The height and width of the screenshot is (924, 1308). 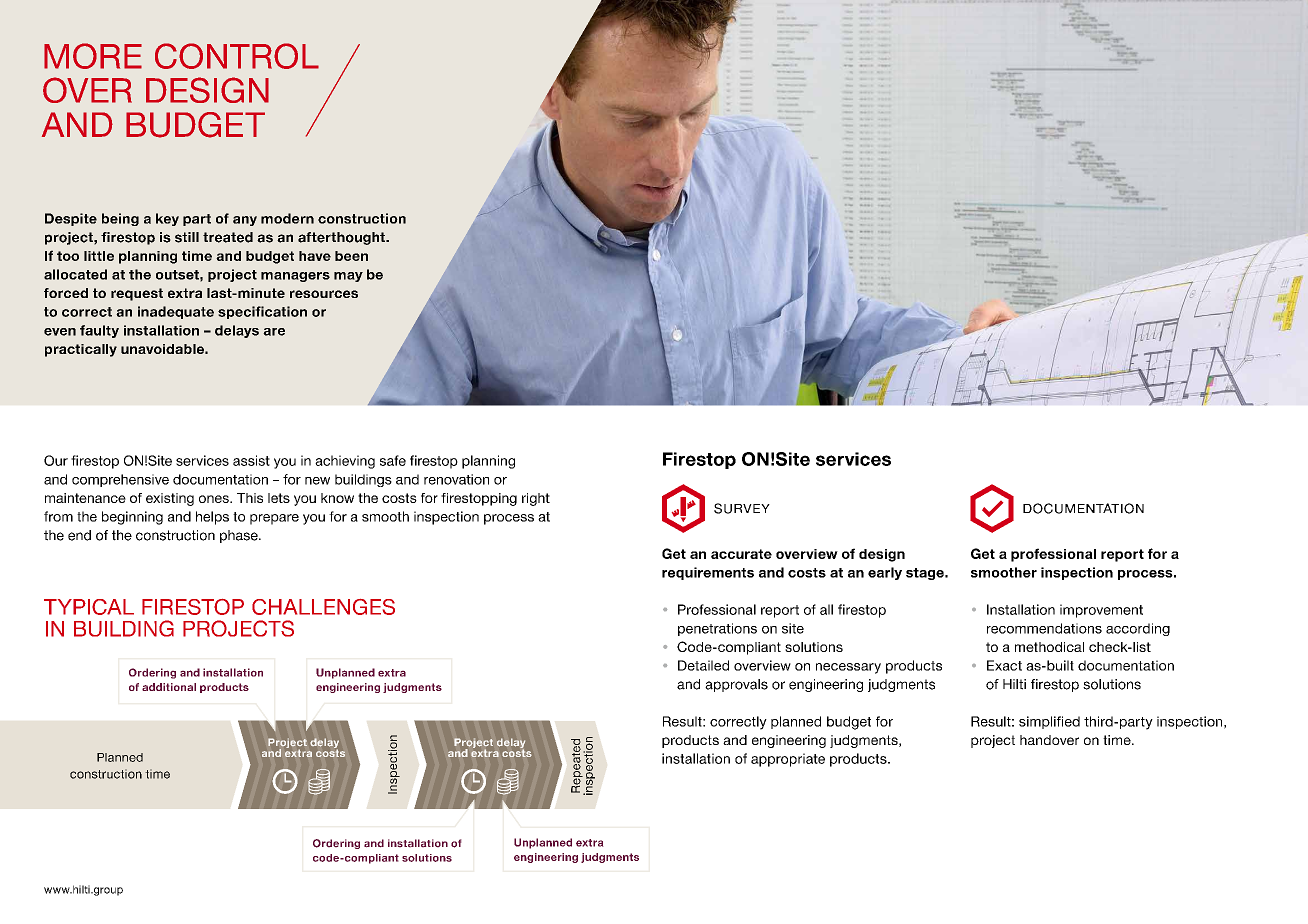 What do you see at coordinates (788, 760) in the screenshot?
I see `appropriate` at bounding box center [788, 760].
